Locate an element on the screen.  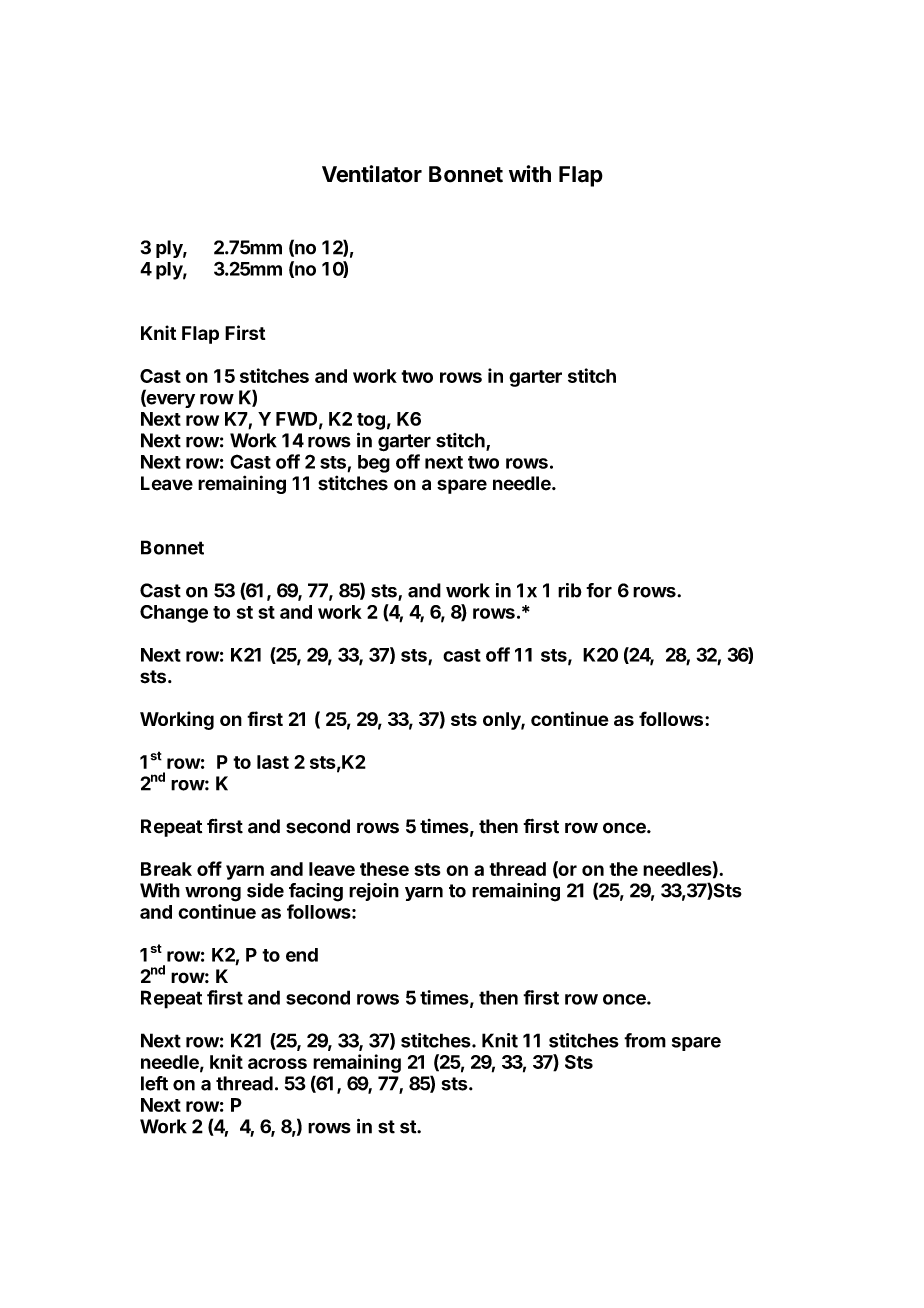
Change is located at coordinates (174, 614).
